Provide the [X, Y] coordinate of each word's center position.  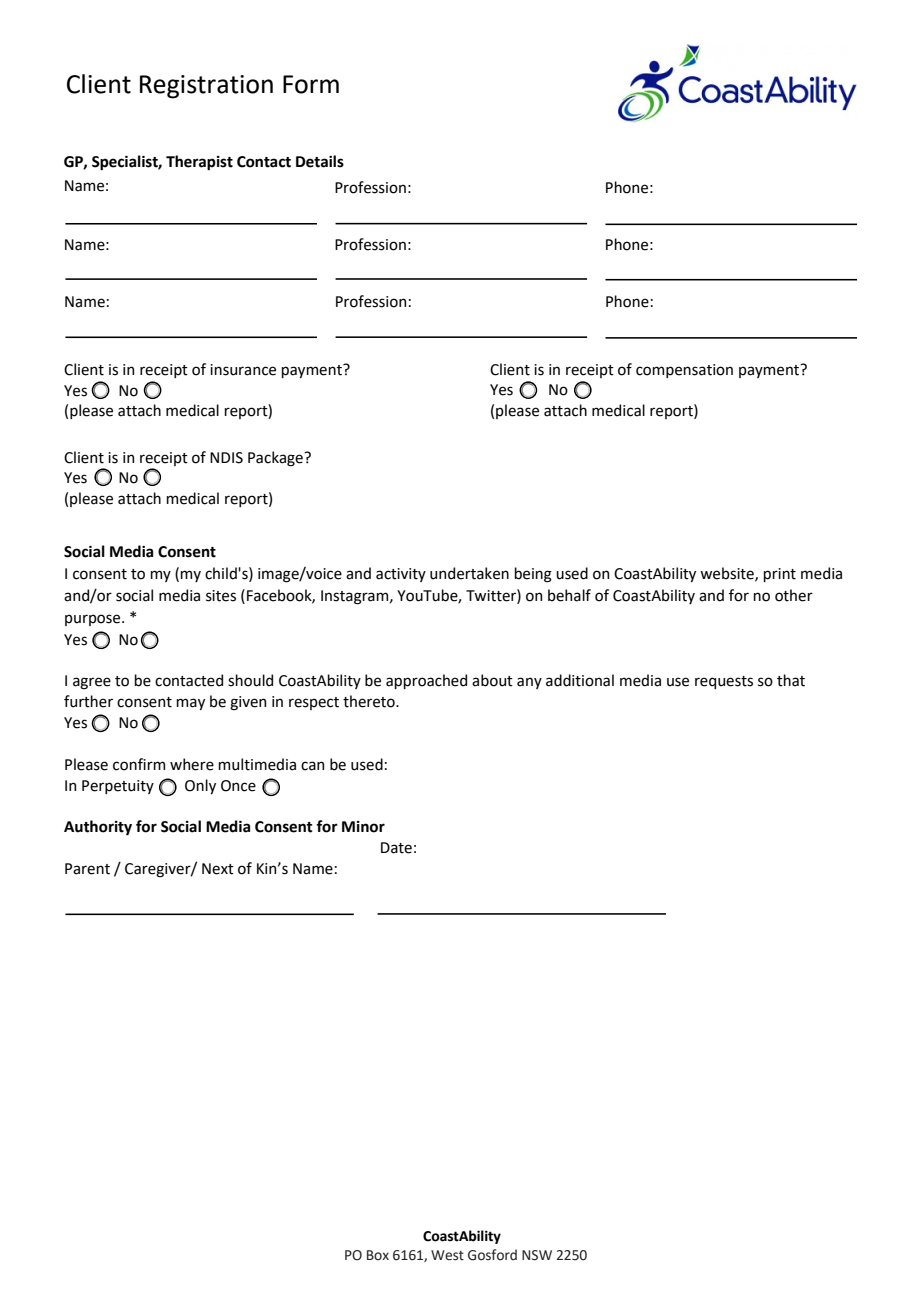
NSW [537, 1255]
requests [724, 682]
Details [320, 161]
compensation [684, 371]
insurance [243, 370]
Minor [363, 827]
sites [221, 596]
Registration [206, 87]
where [192, 764]
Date [396, 848]
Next [218, 869]
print [779, 575]
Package [276, 459]
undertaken [469, 573]
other [794, 595]
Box [378, 1255]
